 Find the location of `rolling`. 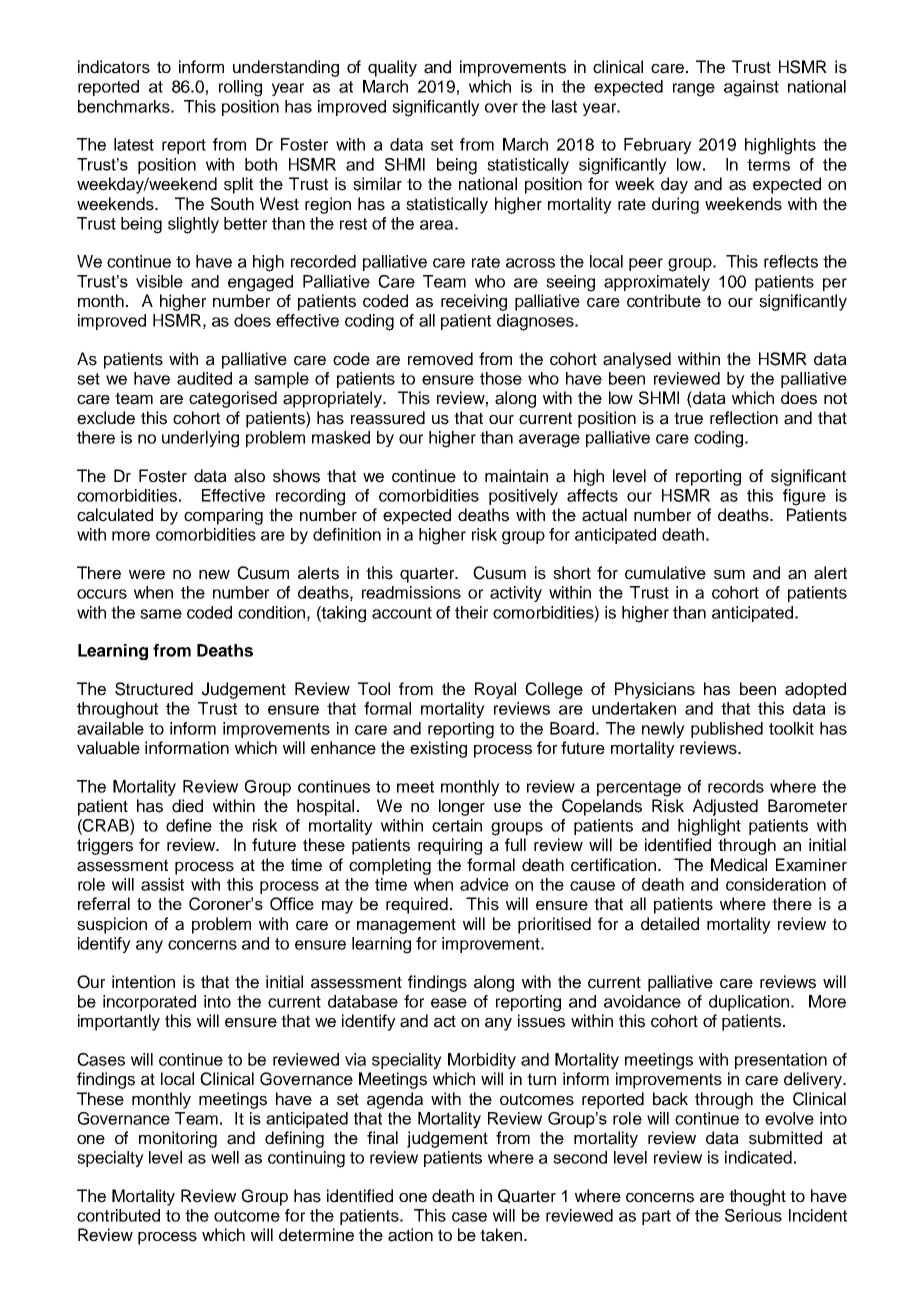

rolling is located at coordinates (240, 88).
